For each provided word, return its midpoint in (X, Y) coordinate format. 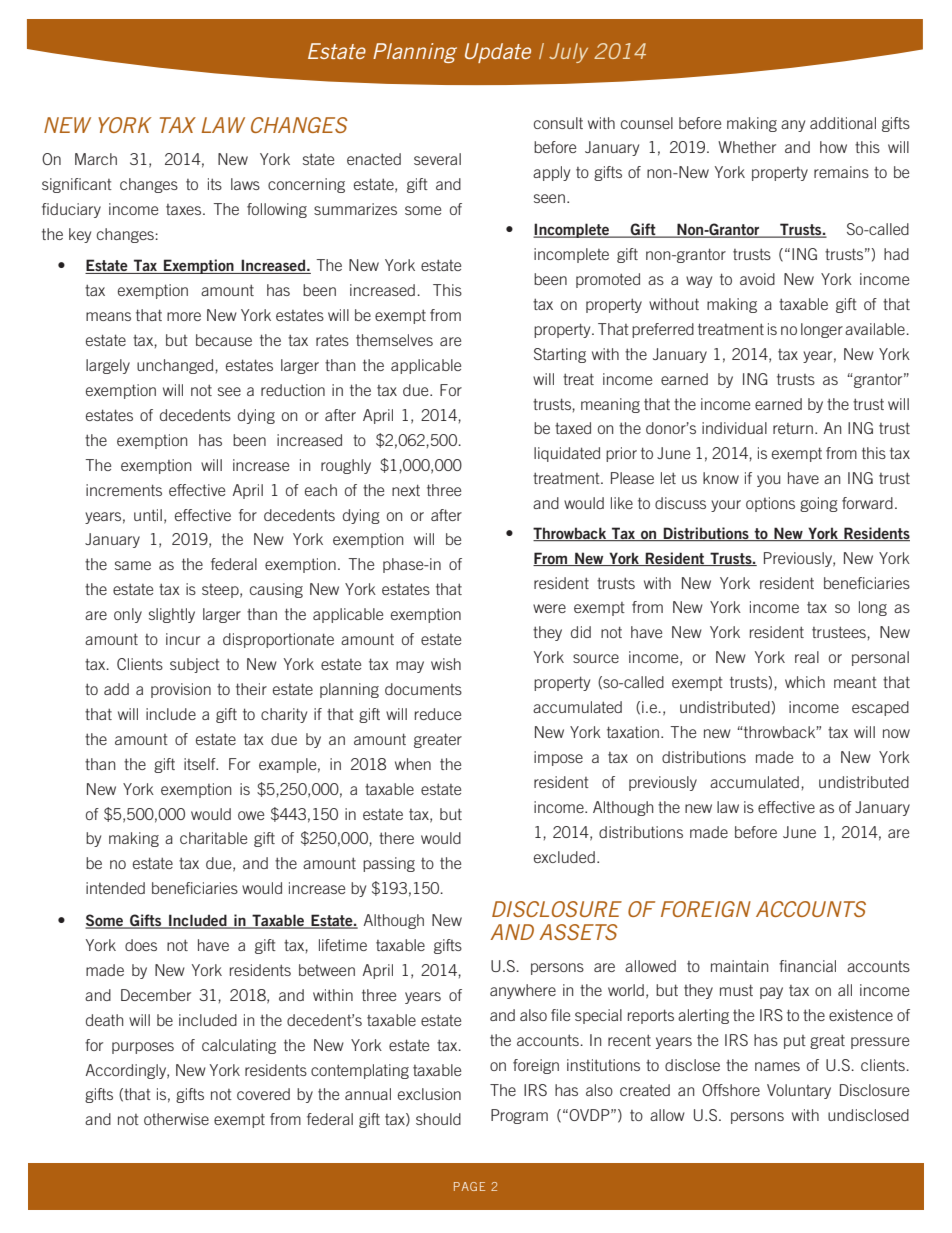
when (413, 764)
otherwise (176, 1119)
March (96, 159)
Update (498, 53)
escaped (880, 708)
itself (201, 764)
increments (124, 490)
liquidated (567, 454)
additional (843, 123)
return (793, 428)
